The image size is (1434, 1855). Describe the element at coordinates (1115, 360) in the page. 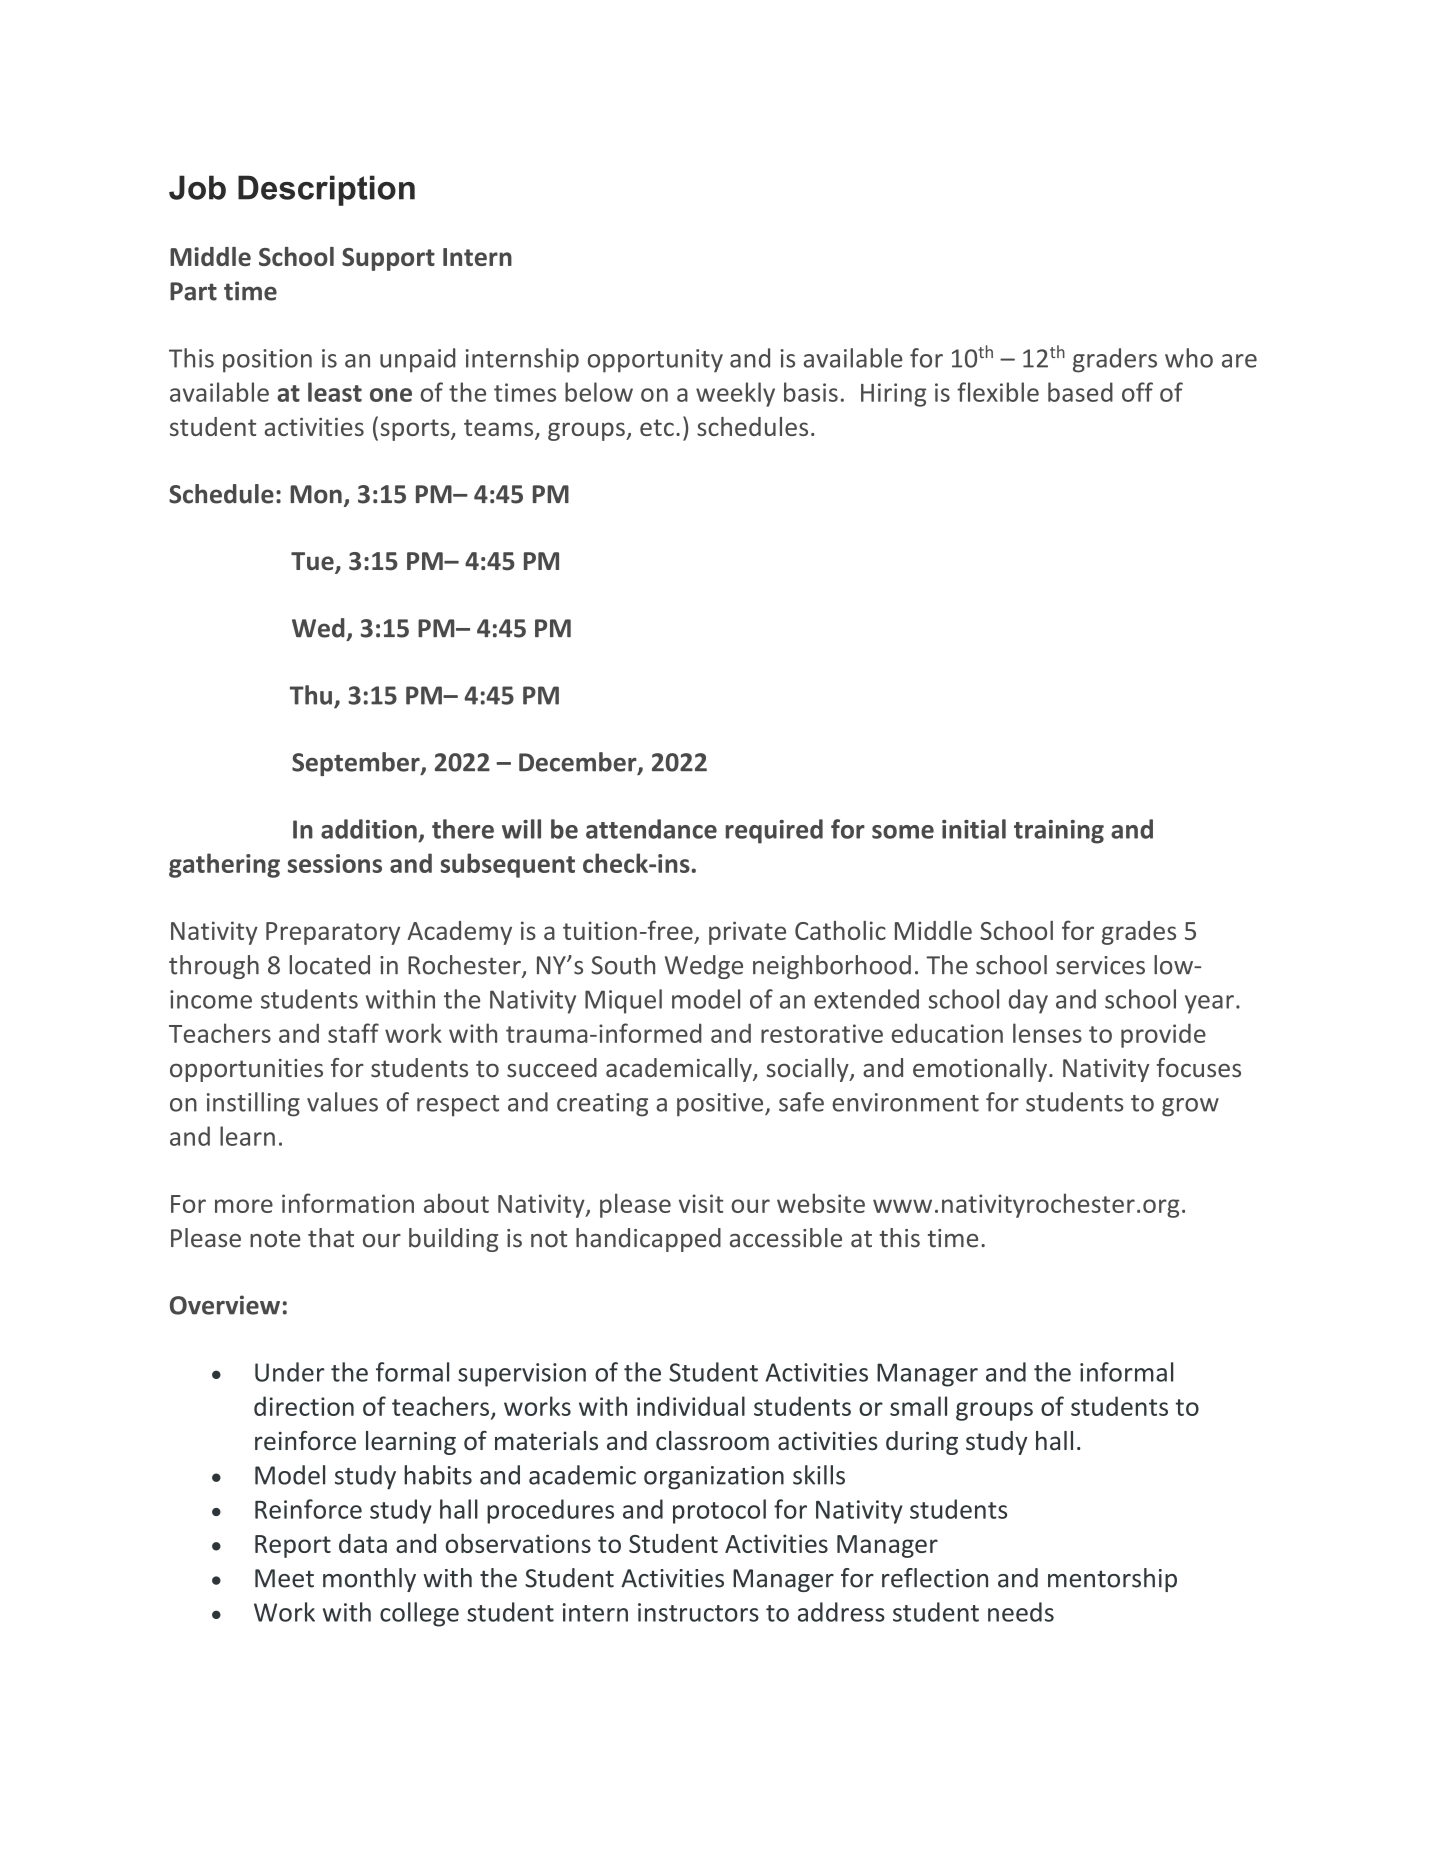

I see `graders` at that location.
